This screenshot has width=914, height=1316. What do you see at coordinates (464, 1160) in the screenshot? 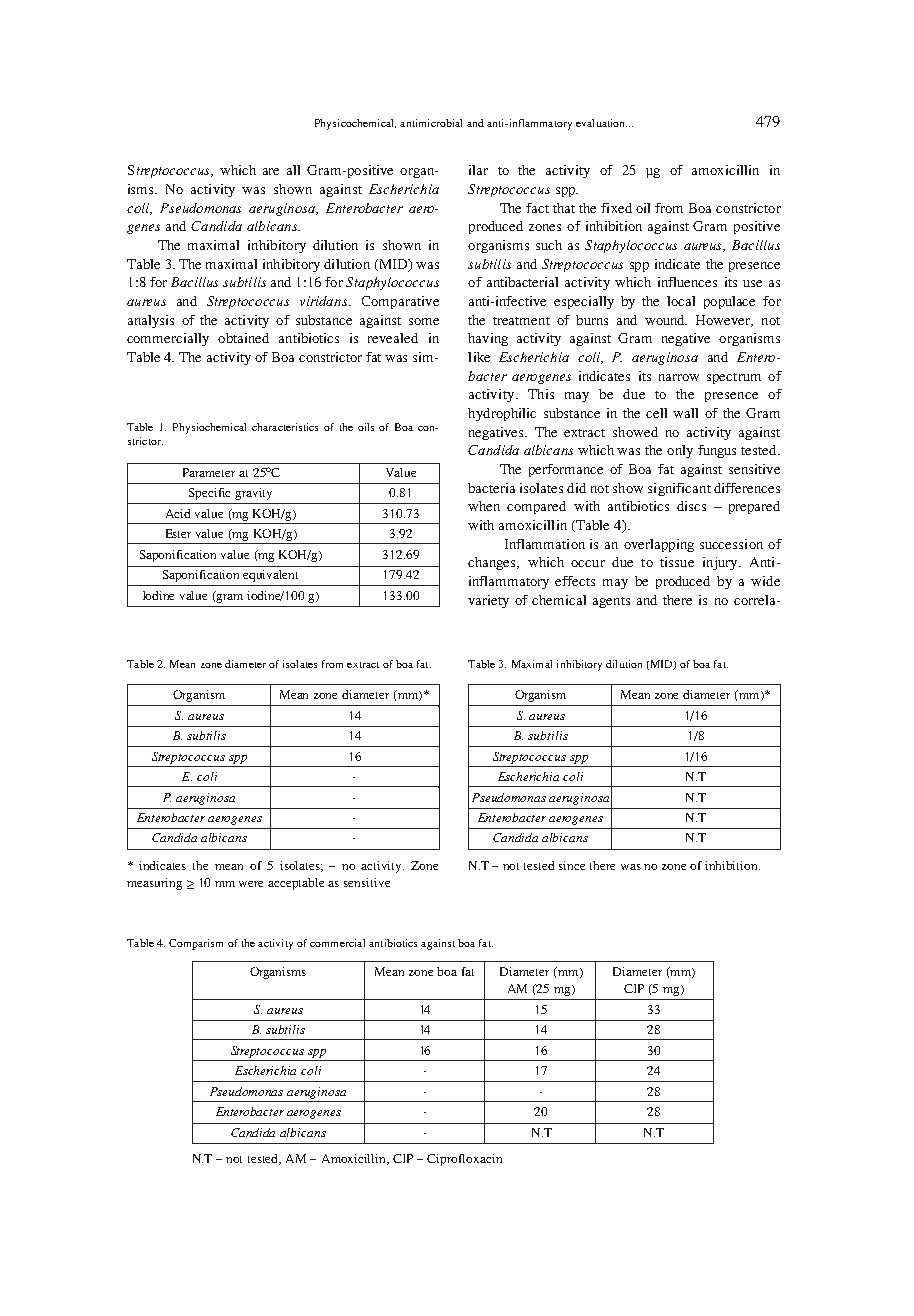
I see `Ciprofloxacin` at bounding box center [464, 1160].
